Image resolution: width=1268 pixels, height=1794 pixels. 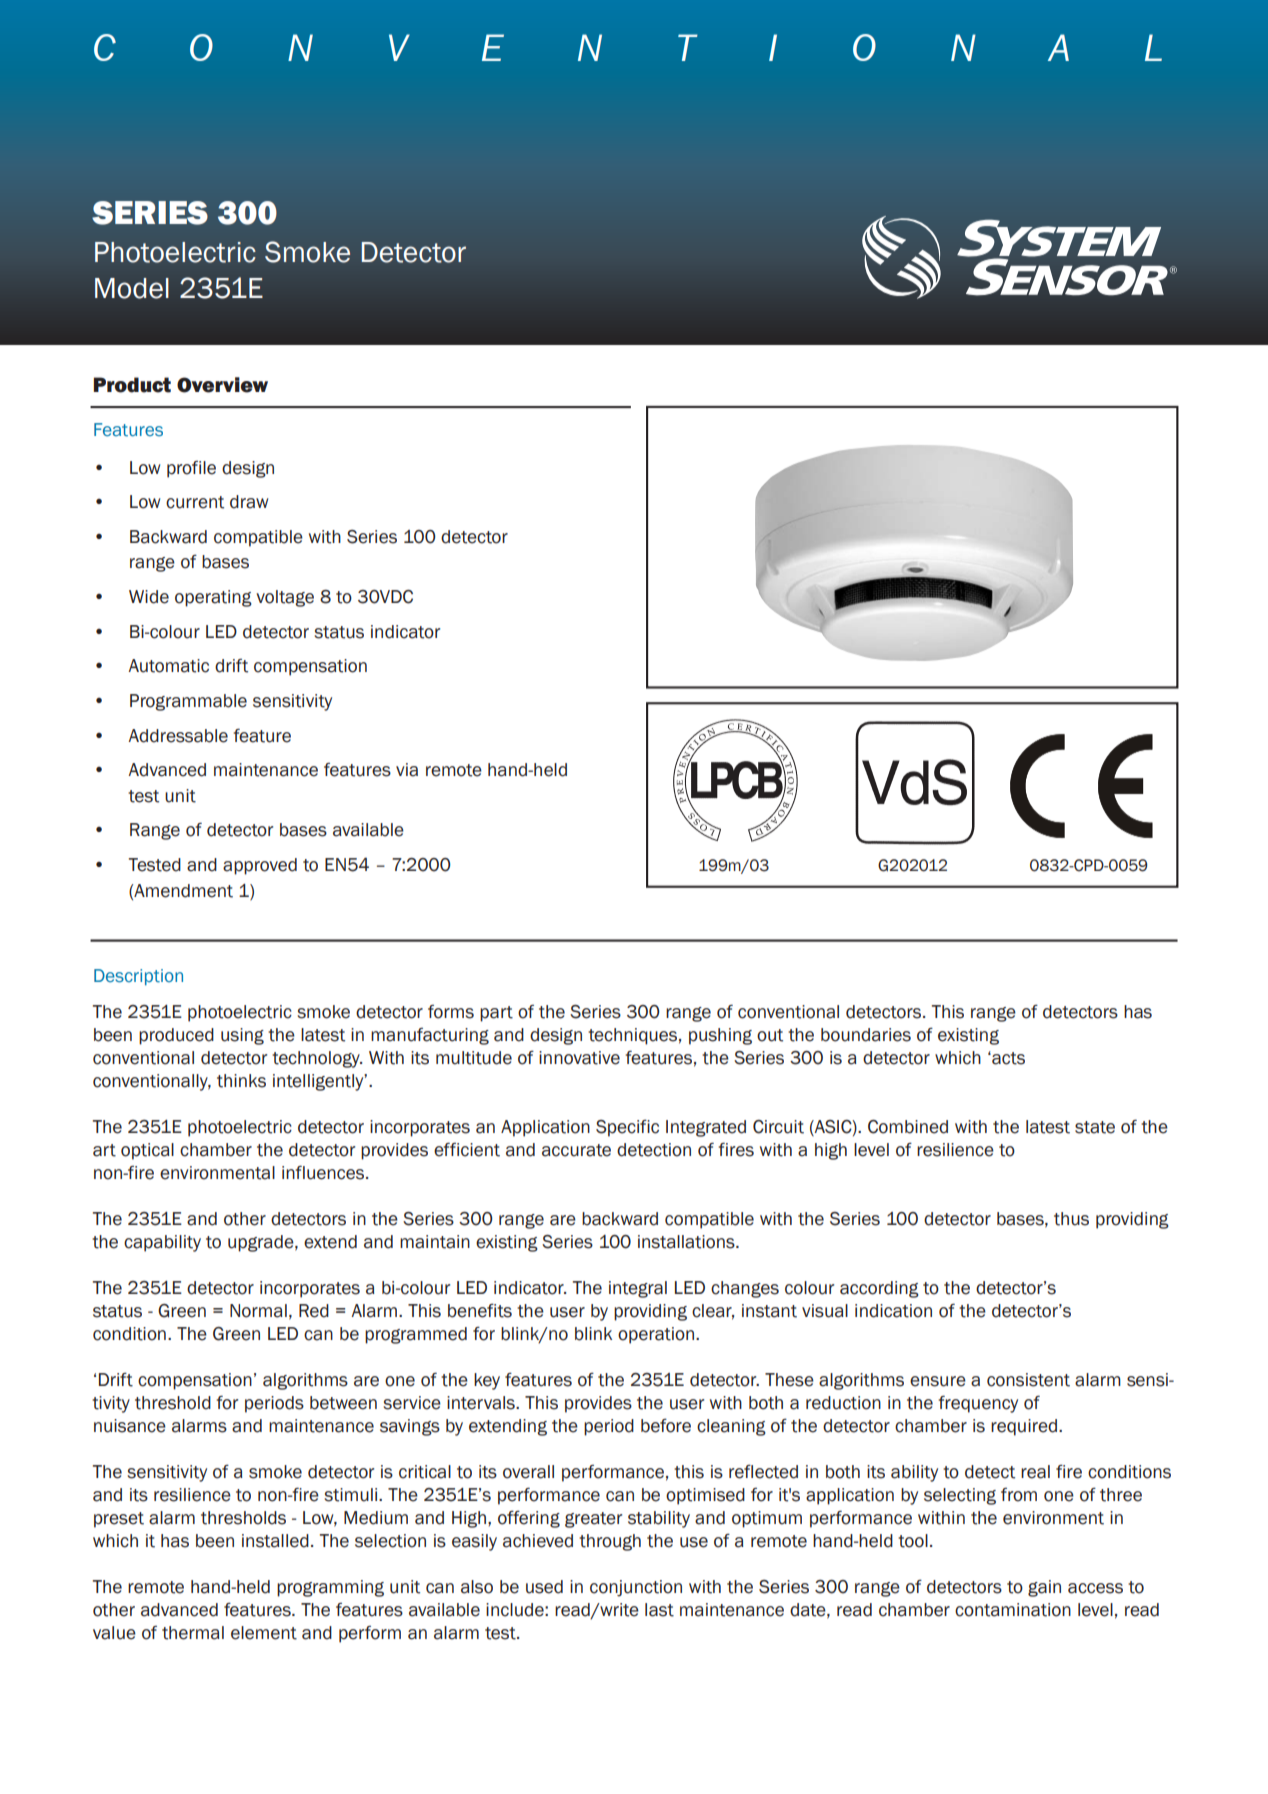 I want to click on part, so click(x=496, y=1014).
